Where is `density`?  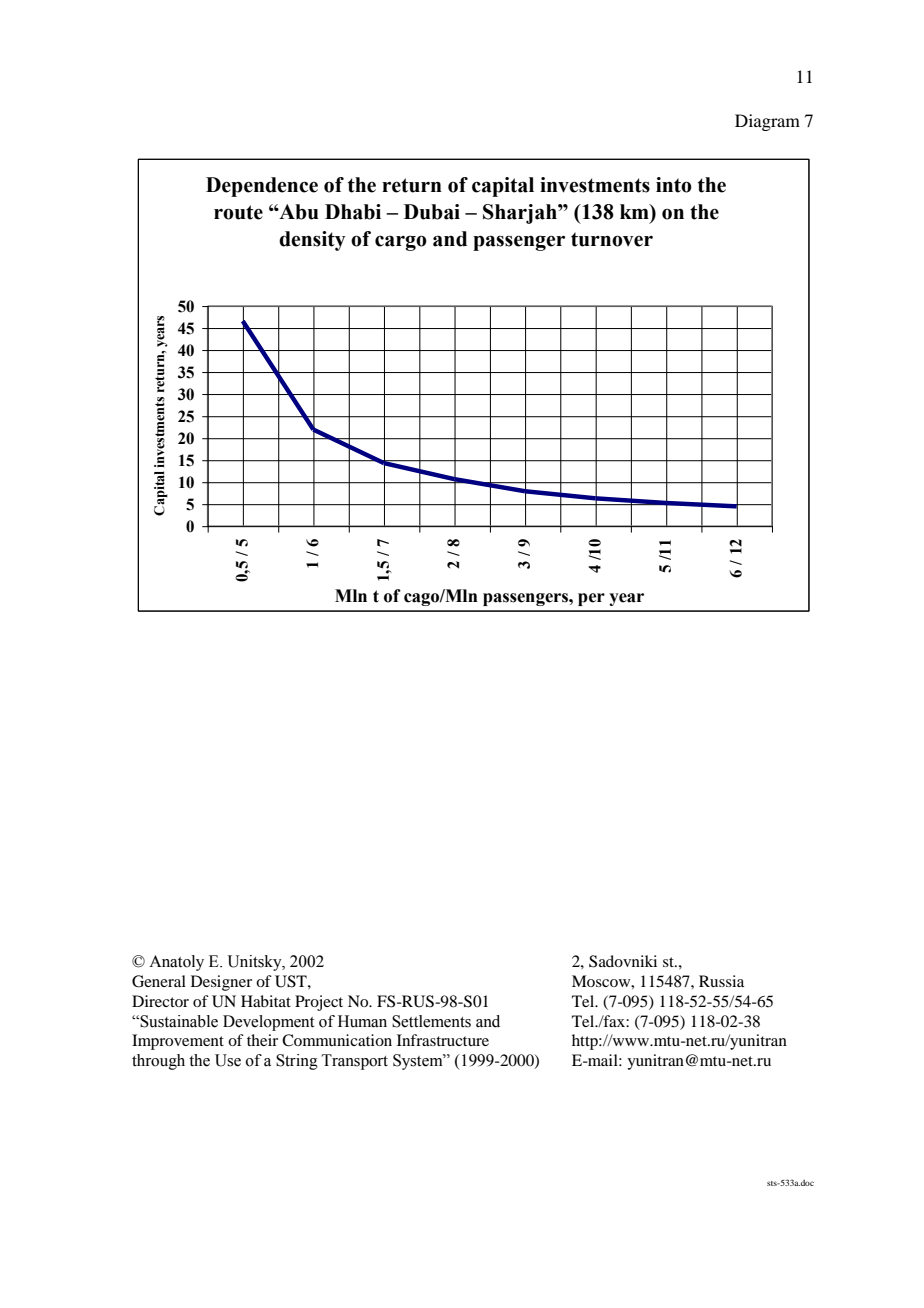 density is located at coordinates (312, 241).
